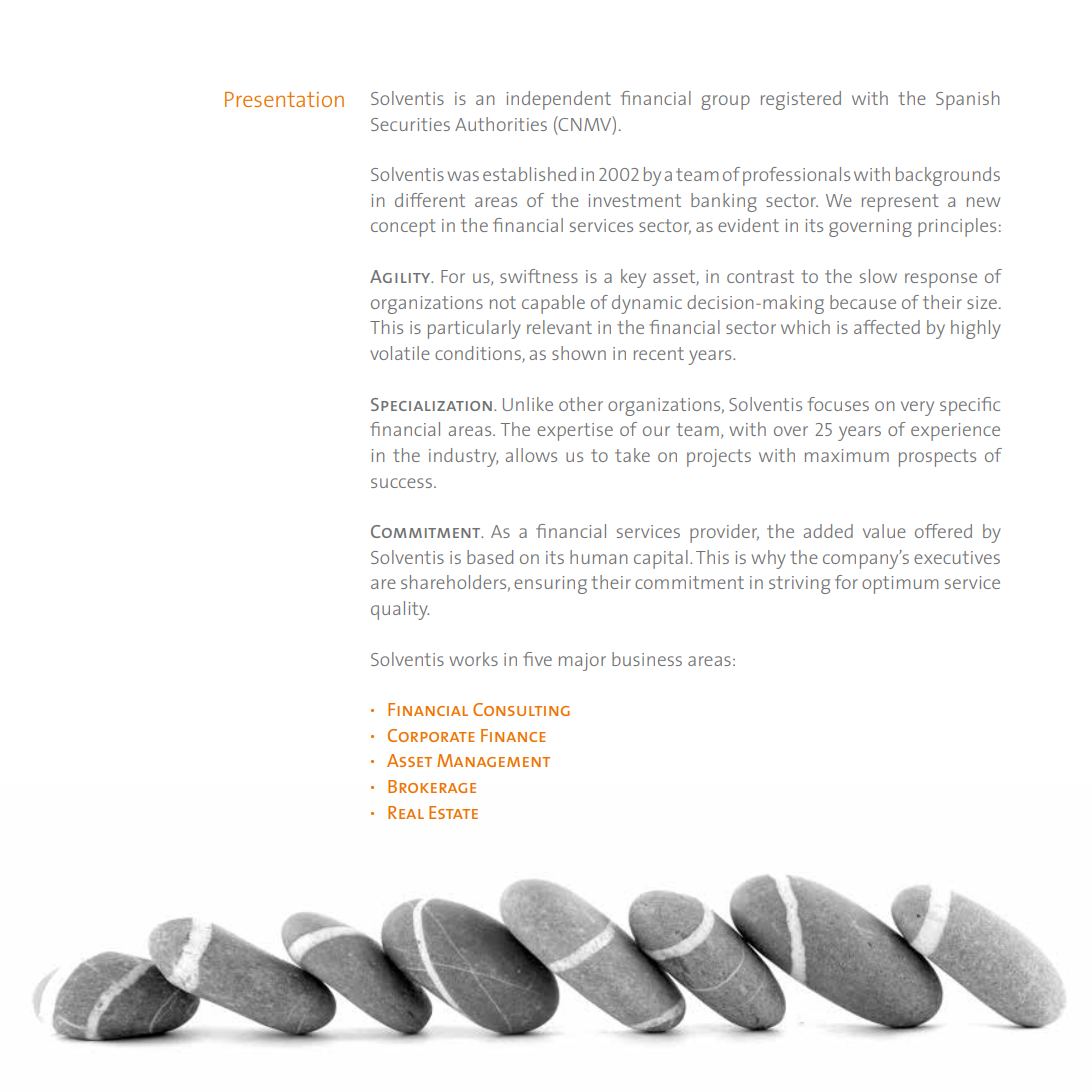 Image resolution: width=1092 pixels, height=1092 pixels. What do you see at coordinates (401, 483) in the screenshot?
I see `success` at bounding box center [401, 483].
